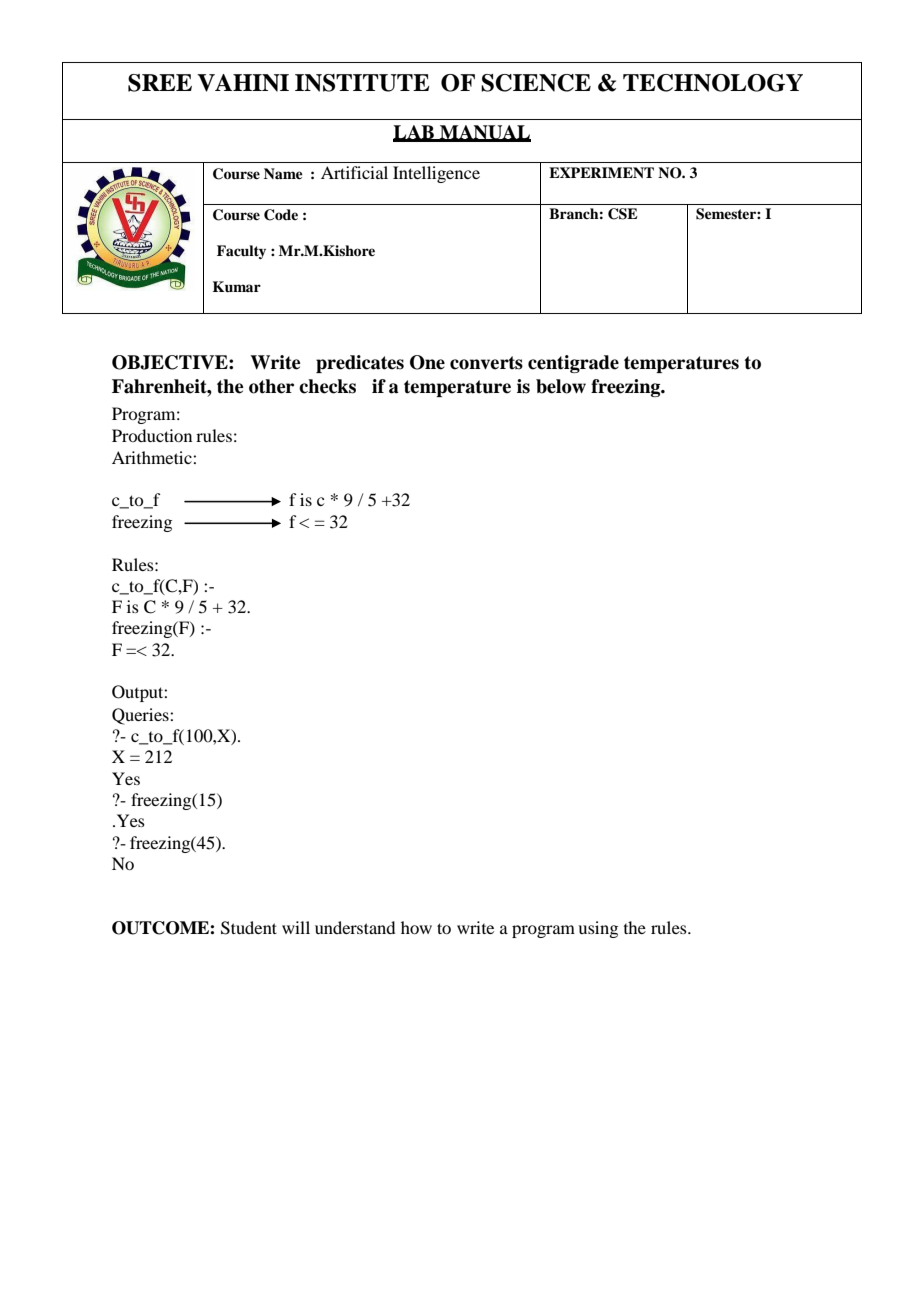 Image resolution: width=924 pixels, height=1307 pixels. I want to click on how, so click(416, 927).
